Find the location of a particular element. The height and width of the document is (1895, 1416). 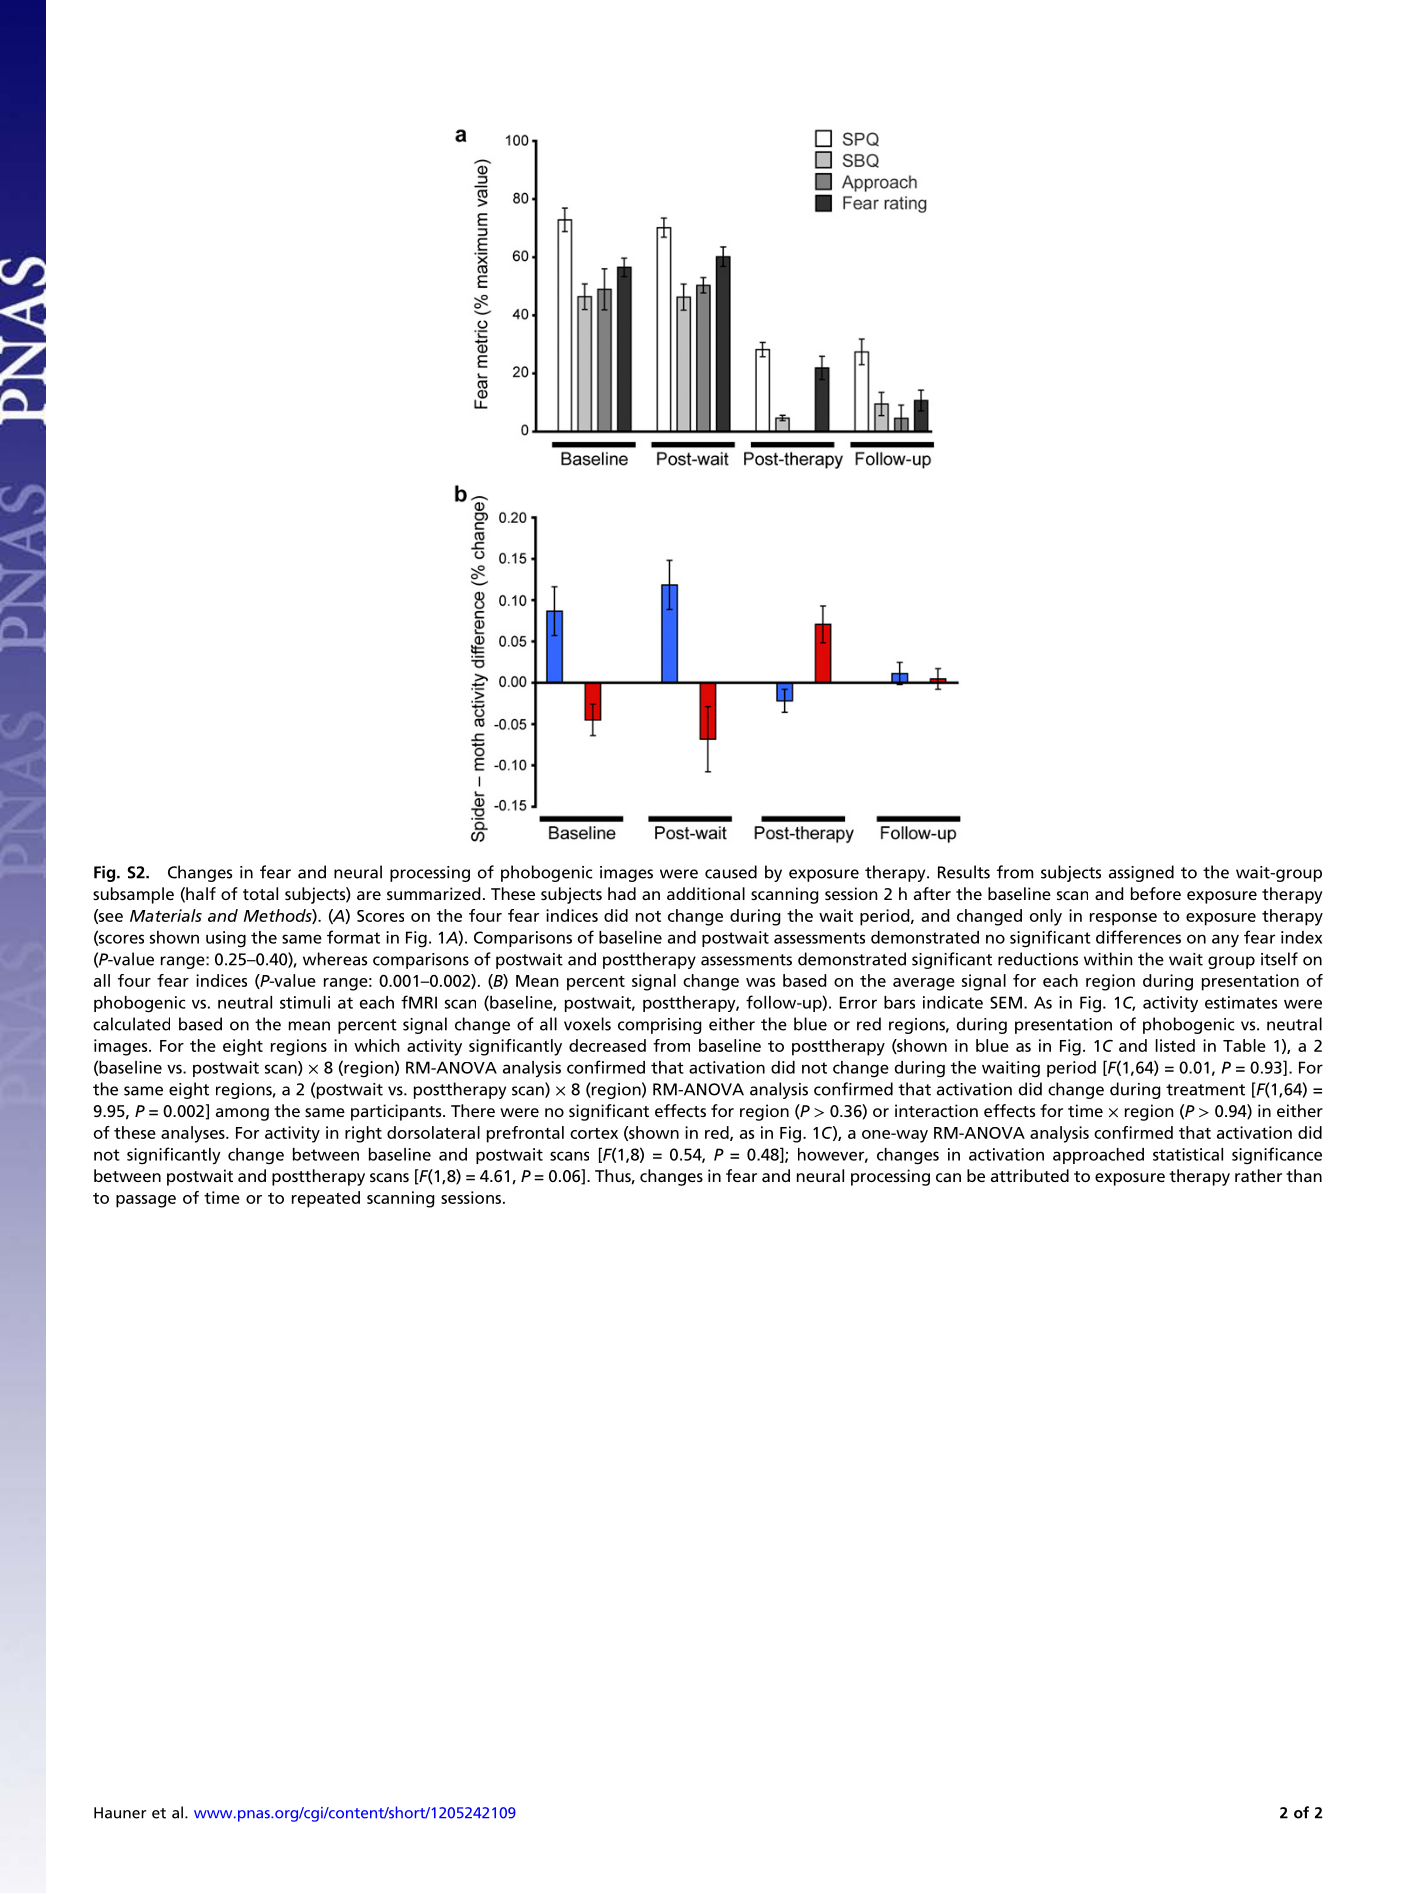

attributed is located at coordinates (1030, 1175).
